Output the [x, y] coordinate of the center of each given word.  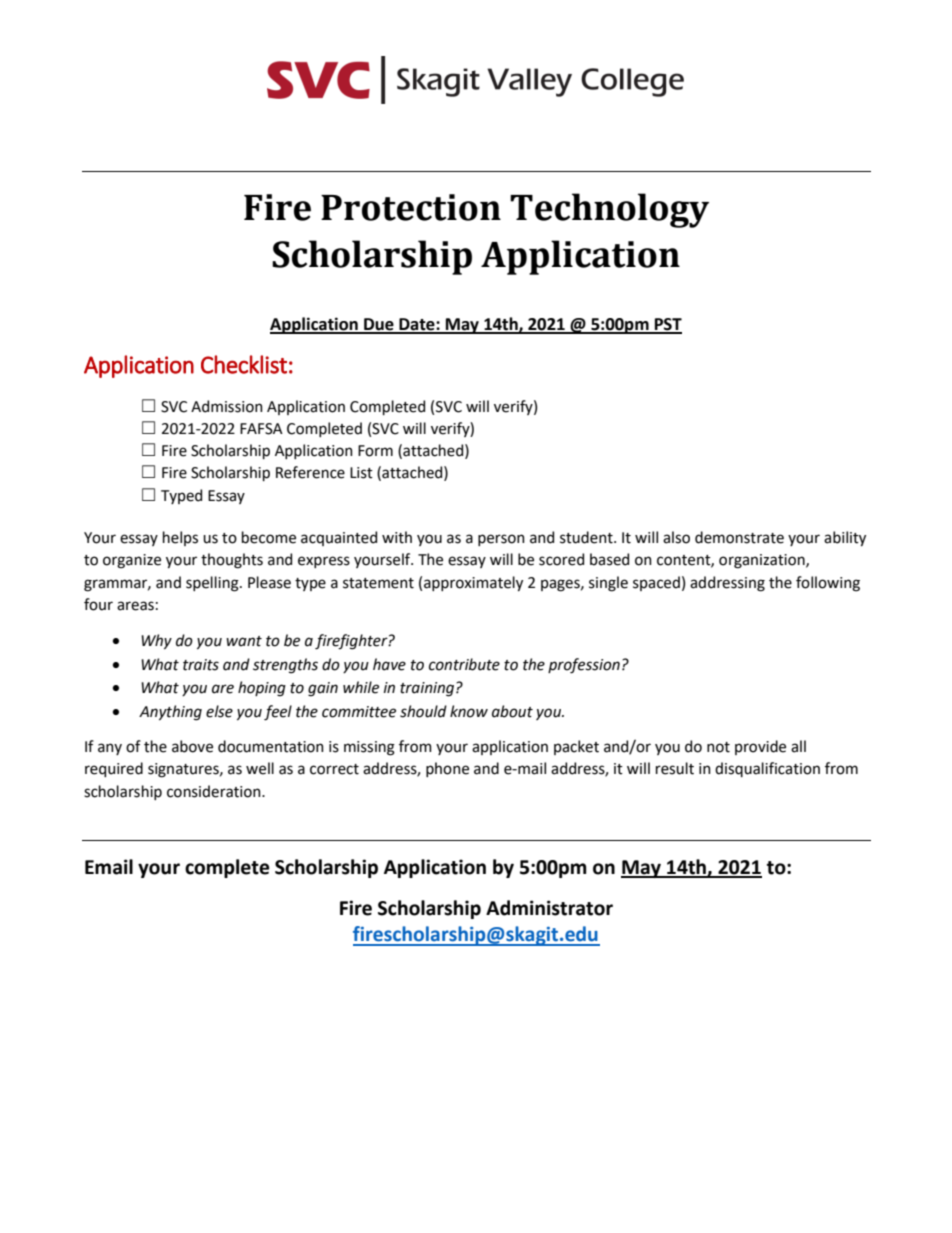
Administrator [549, 908]
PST [667, 325]
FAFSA [261, 429]
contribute [464, 664]
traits [201, 665]
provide [760, 747]
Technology [609, 210]
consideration [215, 791]
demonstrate [739, 537]
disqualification [767, 769]
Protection [411, 207]
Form [375, 451]
